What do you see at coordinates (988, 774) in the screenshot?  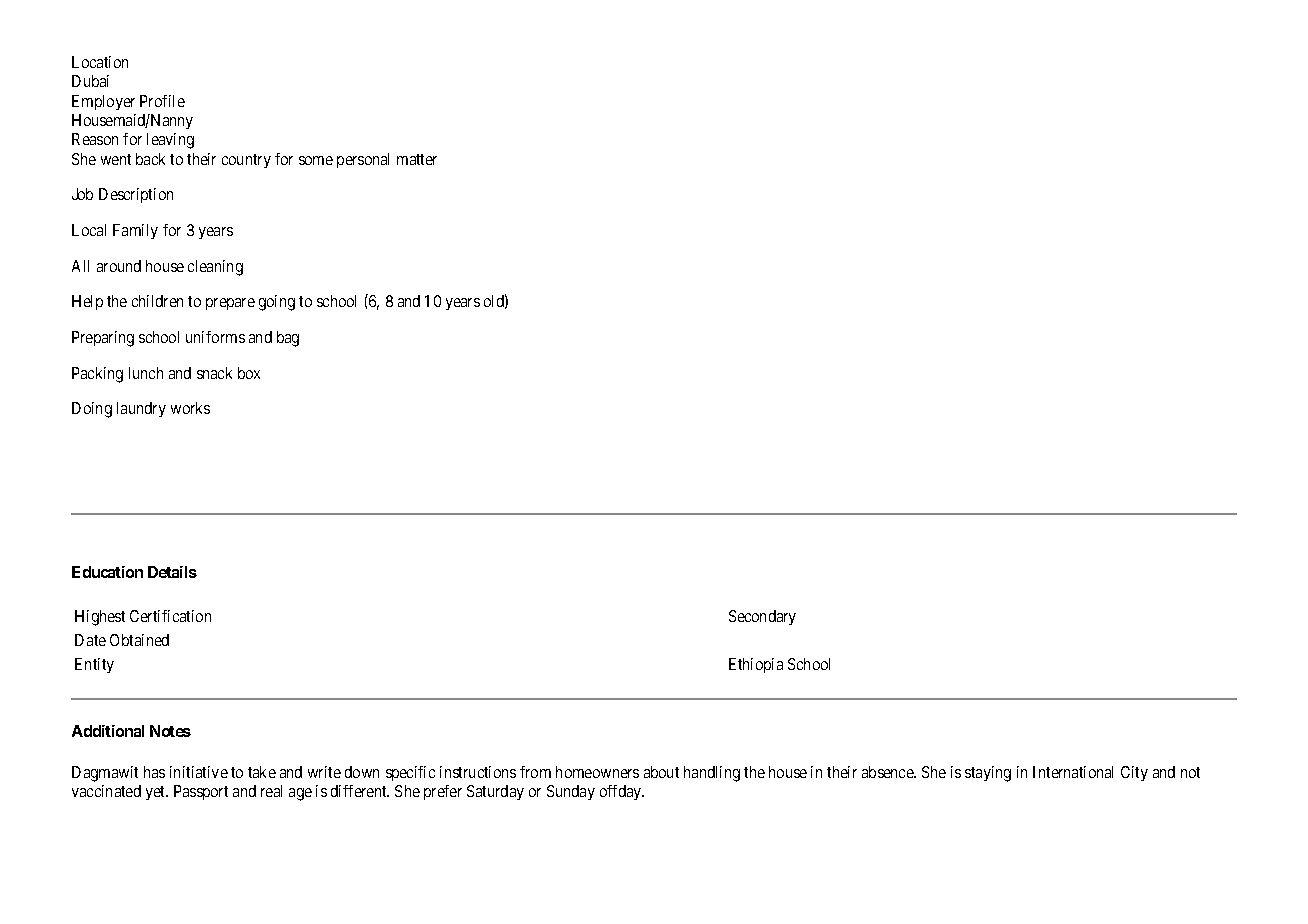 I see `staying` at bounding box center [988, 774].
